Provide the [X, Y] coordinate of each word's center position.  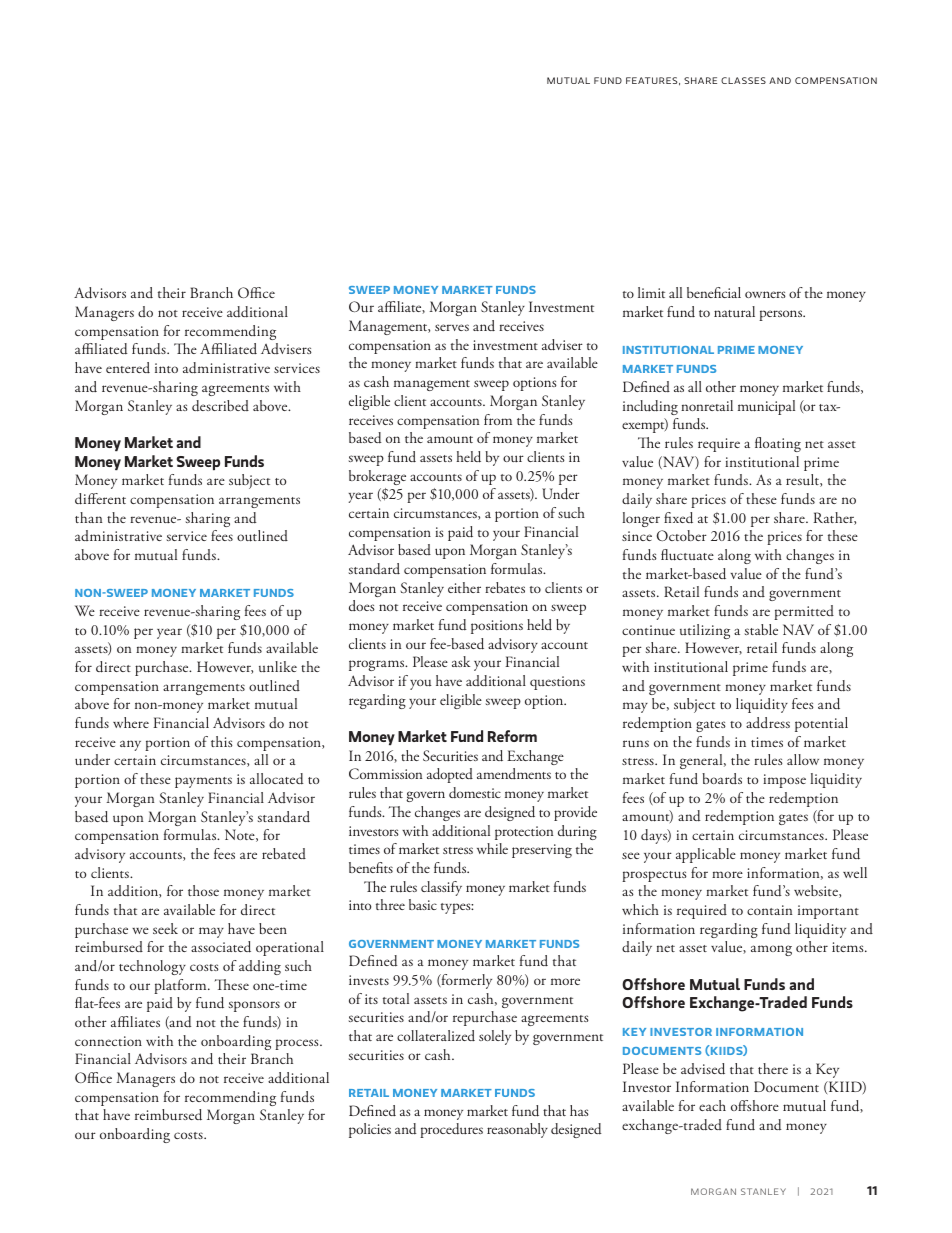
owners [765, 294]
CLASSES [743, 80]
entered [128, 367]
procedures [451, 1130]
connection [108, 1041]
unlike [278, 666]
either [464, 587]
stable [761, 629]
